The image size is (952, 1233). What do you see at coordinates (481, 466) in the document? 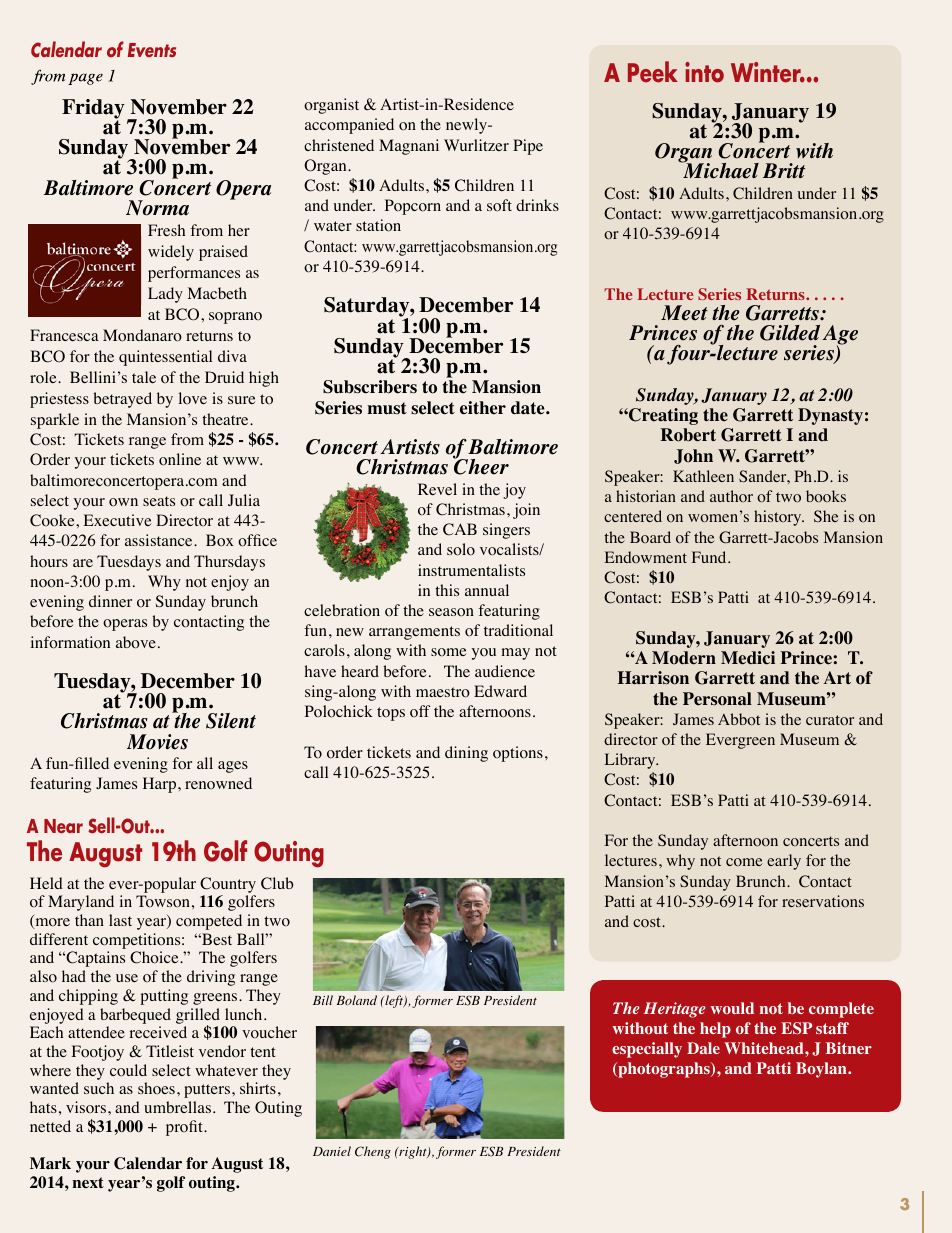
I see `Cheer` at bounding box center [481, 466].
